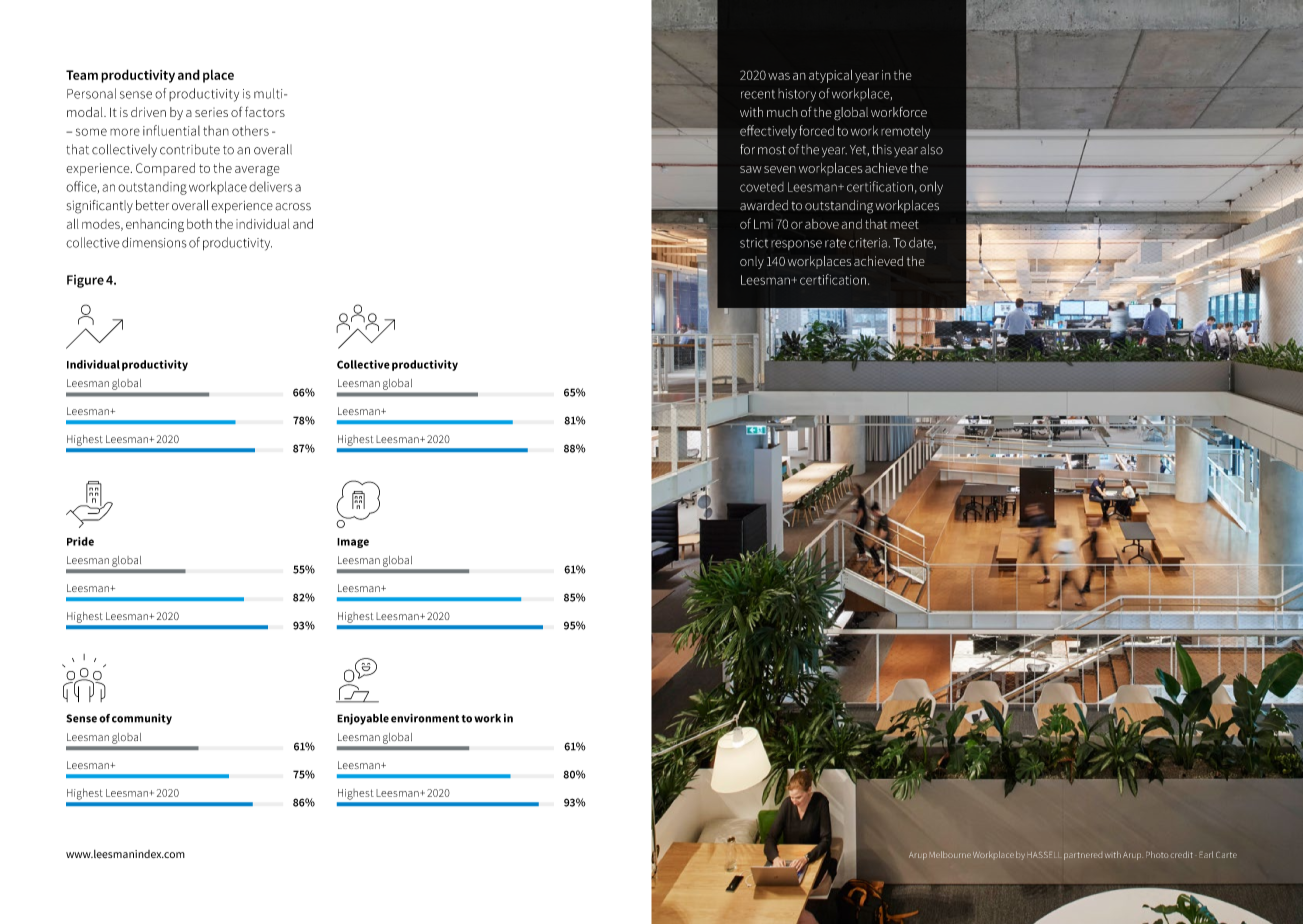  I want to click on remotely, so click(905, 132).
